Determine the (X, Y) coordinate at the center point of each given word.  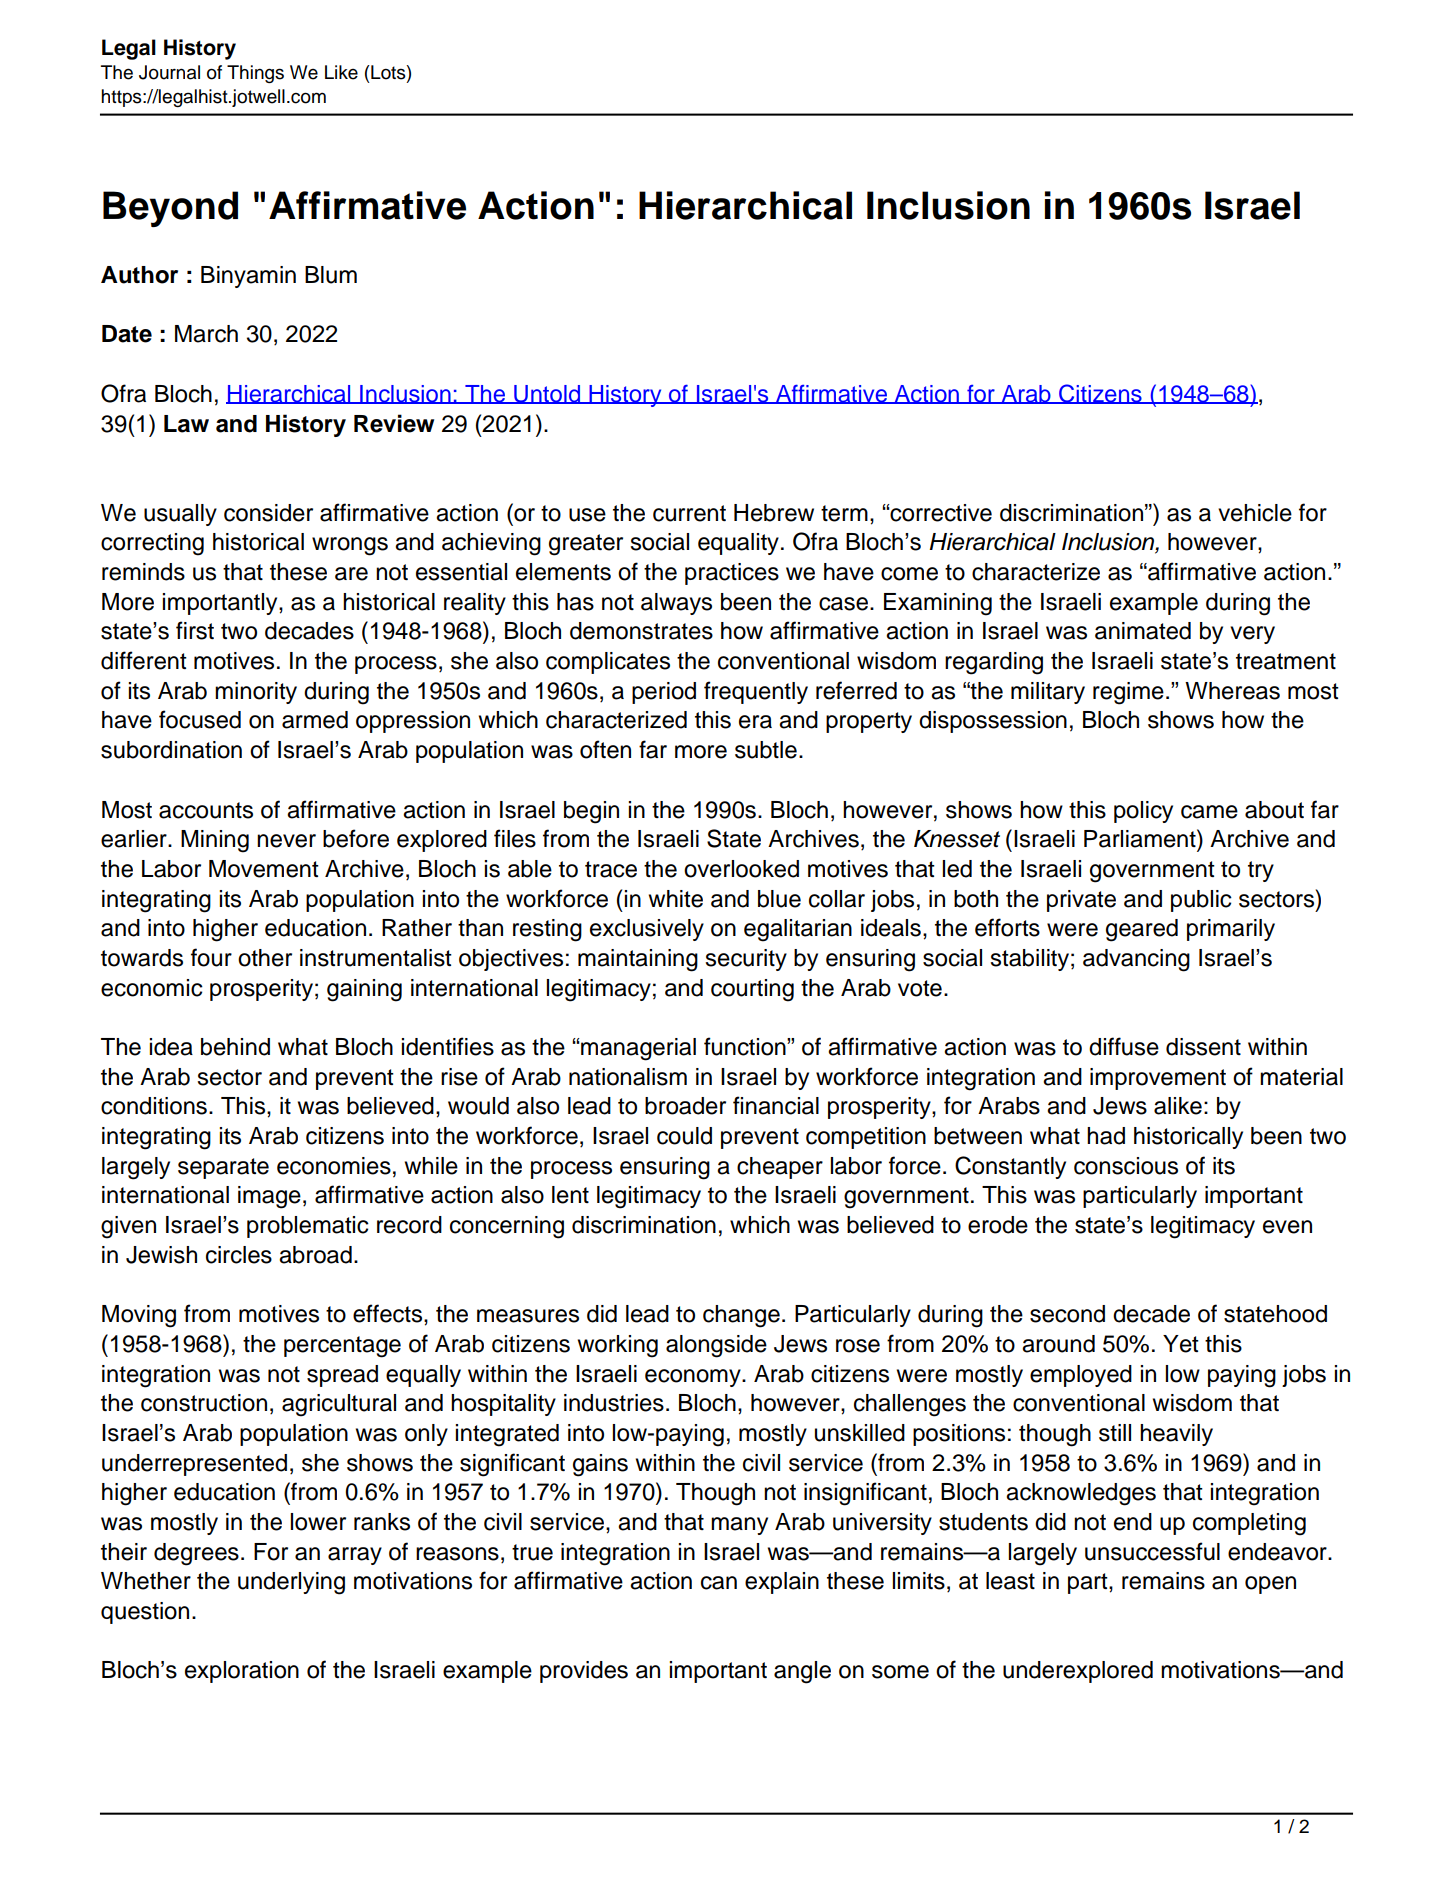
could (684, 1136)
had (1106, 1136)
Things (255, 74)
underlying (291, 1583)
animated (1143, 631)
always (676, 604)
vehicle (1255, 513)
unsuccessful (1152, 1551)
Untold (547, 394)
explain (782, 1583)
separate (223, 1168)
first (195, 630)
